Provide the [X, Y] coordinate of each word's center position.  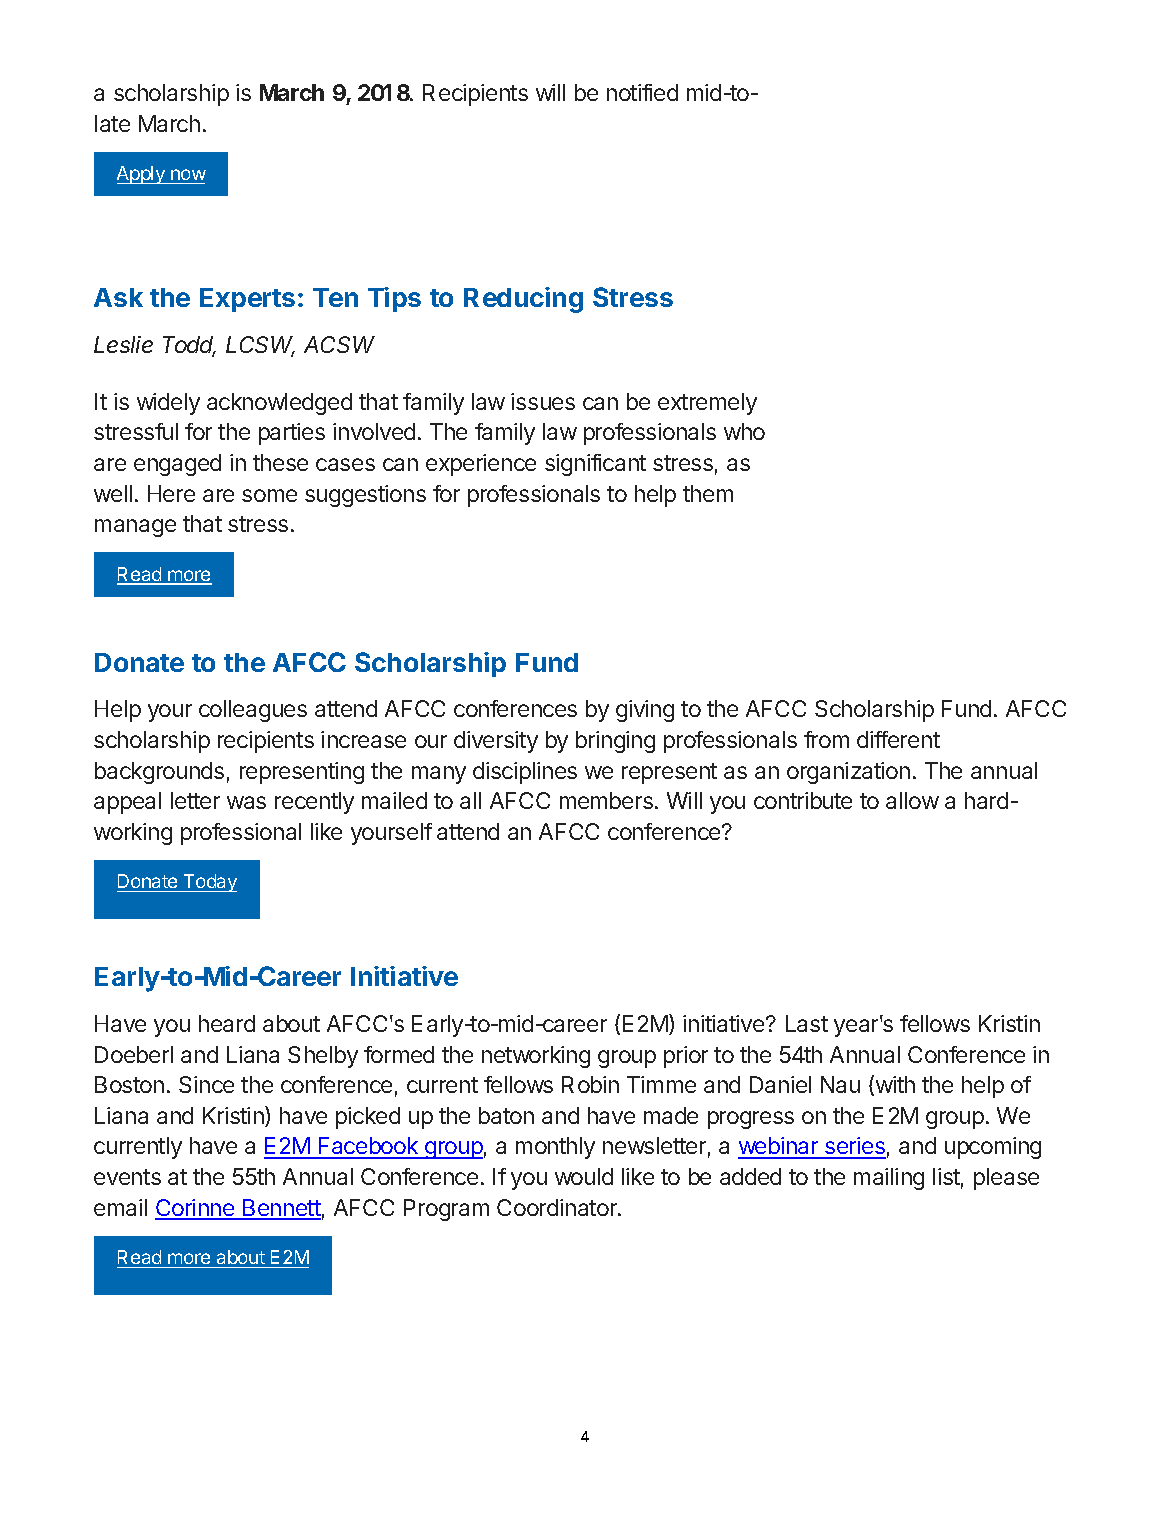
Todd [189, 346]
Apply [142, 175]
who [744, 431]
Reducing [523, 300]
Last [807, 1023]
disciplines [525, 773]
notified [642, 92]
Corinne [196, 1209]
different [898, 739]
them [708, 493]
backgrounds [159, 773]
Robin [590, 1084]
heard [227, 1023]
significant [595, 465]
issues [543, 401]
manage [135, 528]
